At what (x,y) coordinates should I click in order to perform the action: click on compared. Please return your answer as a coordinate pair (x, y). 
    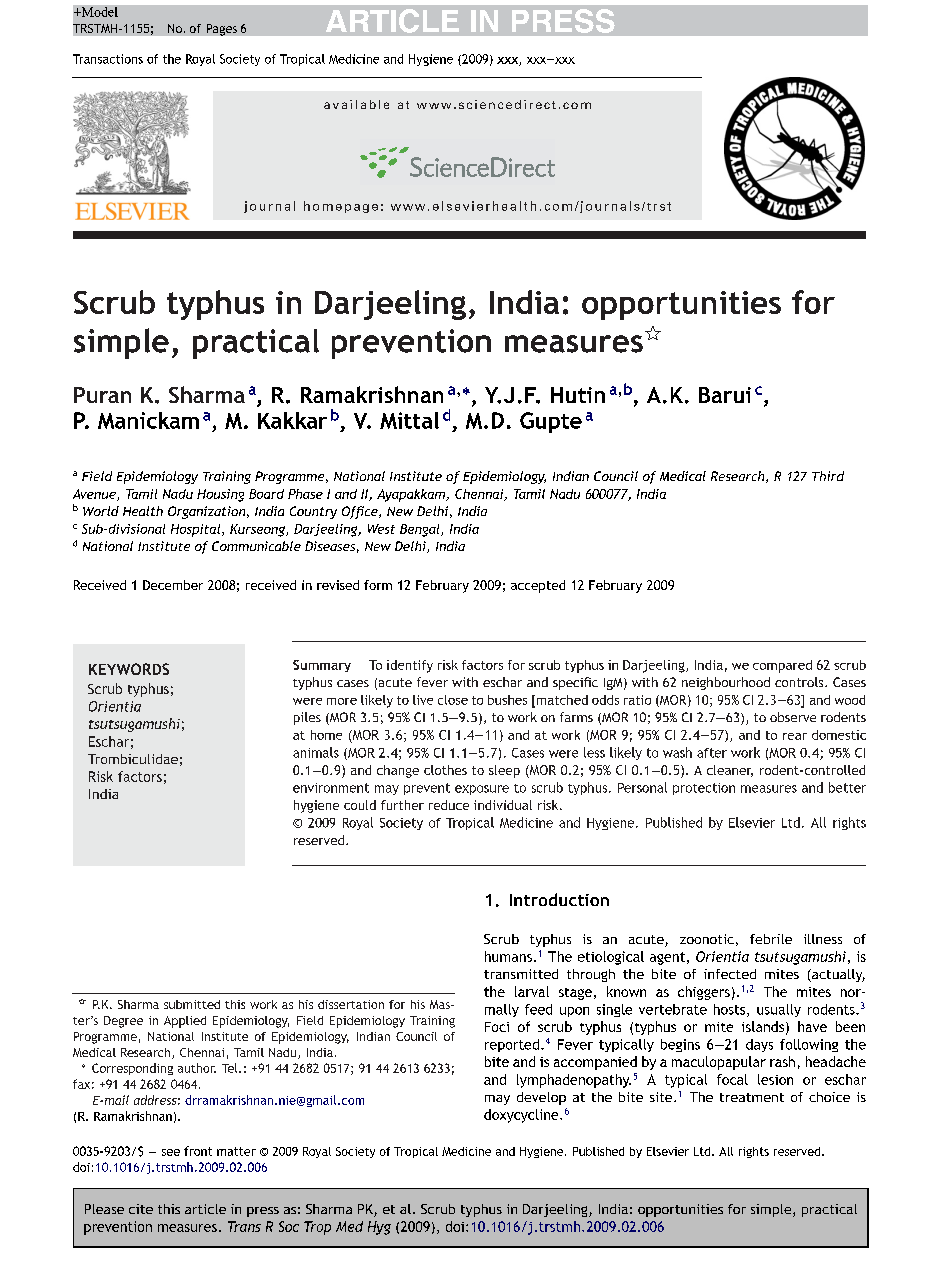
    Looking at the image, I should click on (782, 666).
